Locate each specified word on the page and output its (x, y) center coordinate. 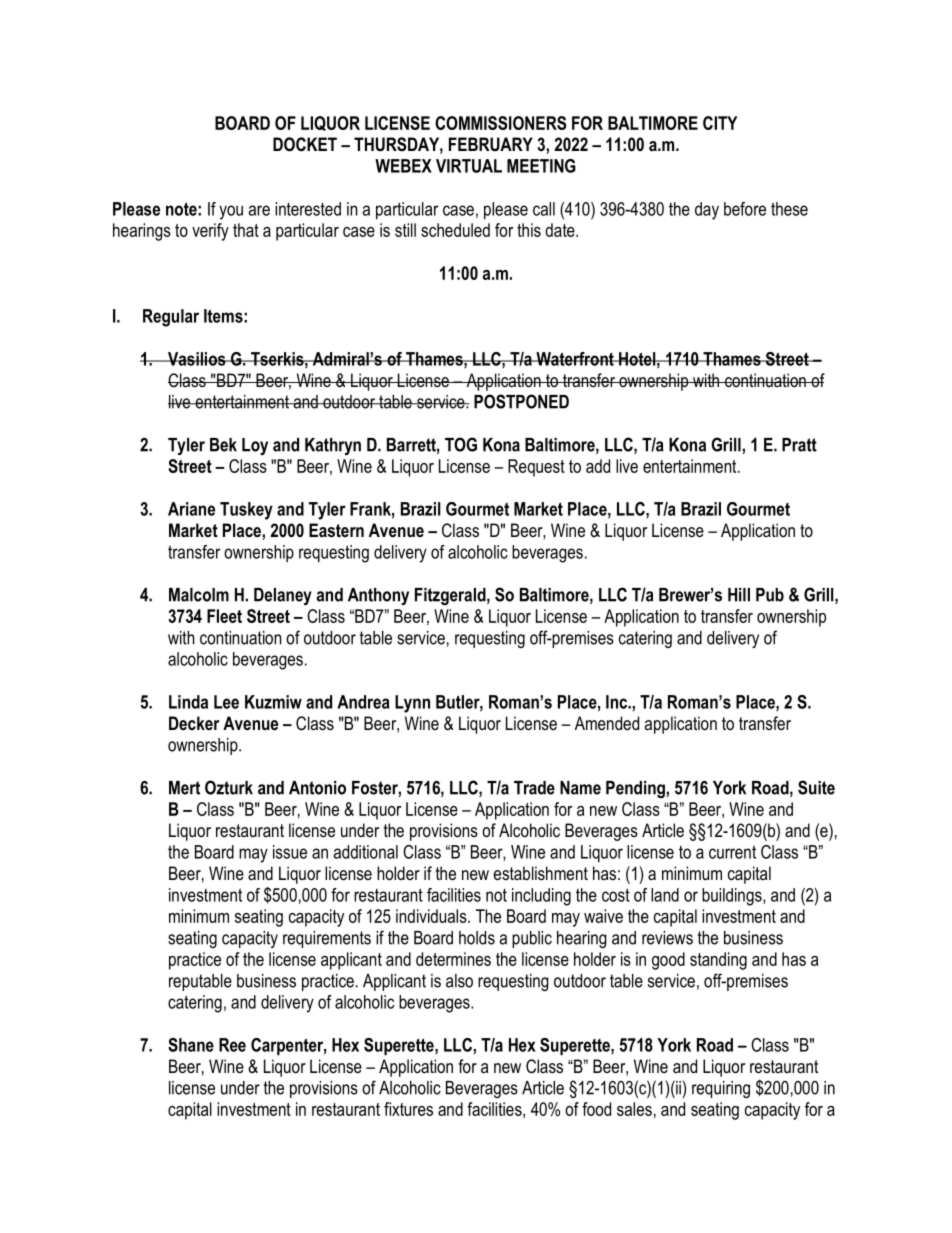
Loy (255, 446)
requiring (721, 1089)
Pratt (799, 445)
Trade (534, 788)
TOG (461, 444)
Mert (184, 788)
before (745, 209)
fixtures (408, 1109)
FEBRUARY (491, 144)
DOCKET (305, 144)
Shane (191, 1045)
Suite (816, 787)
